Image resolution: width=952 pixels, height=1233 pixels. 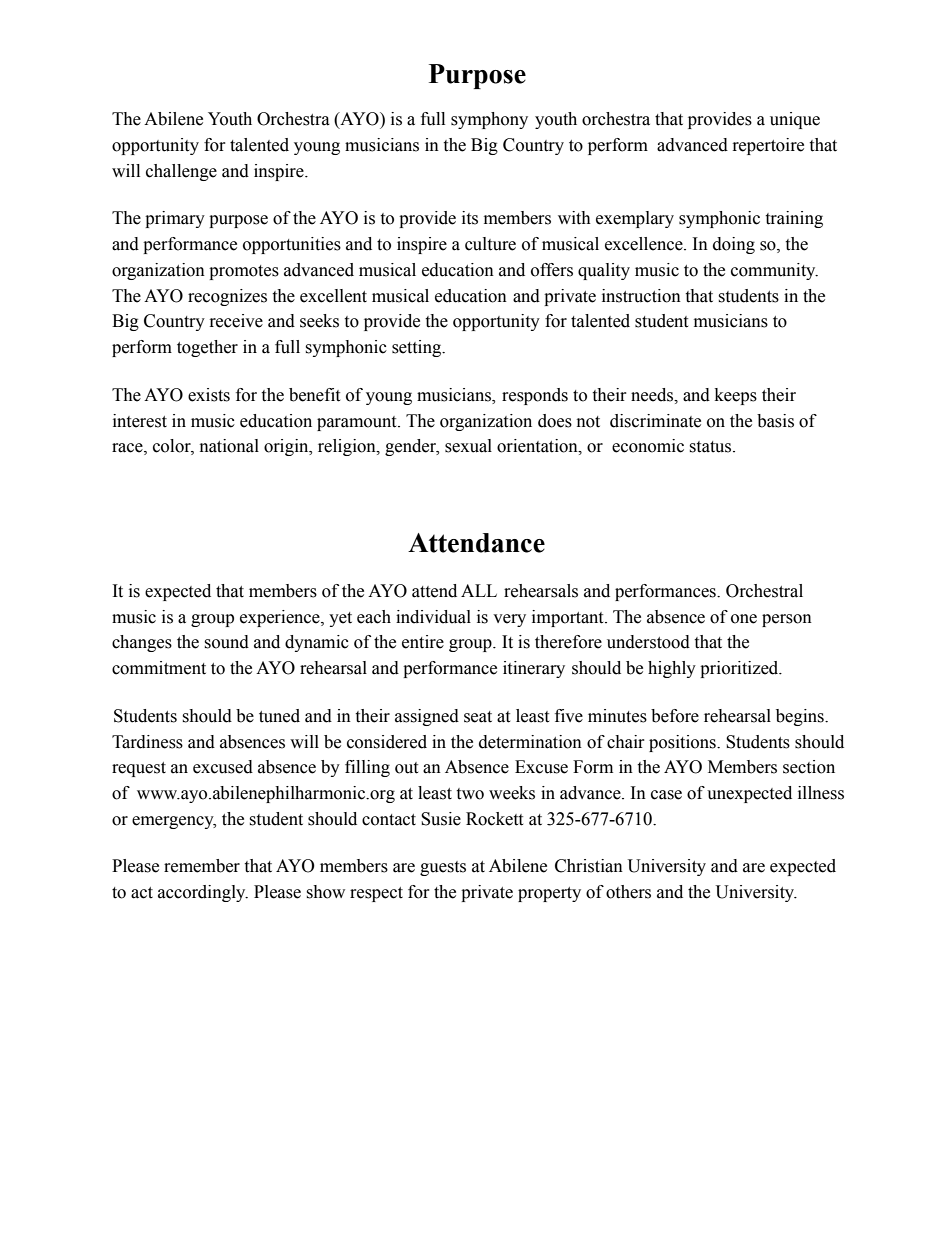 I want to click on others, so click(x=628, y=892).
